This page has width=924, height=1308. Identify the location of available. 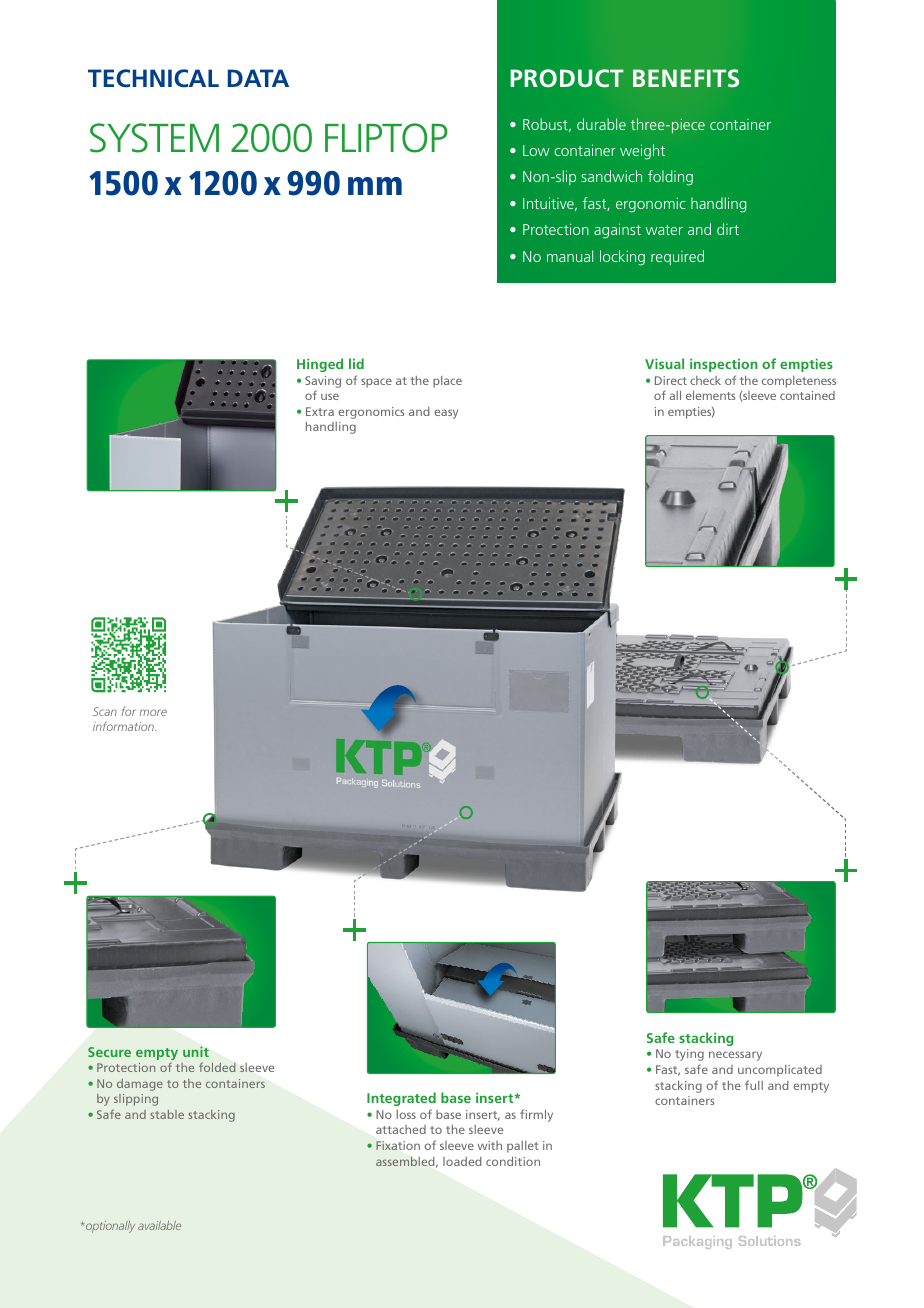
(159, 1225).
